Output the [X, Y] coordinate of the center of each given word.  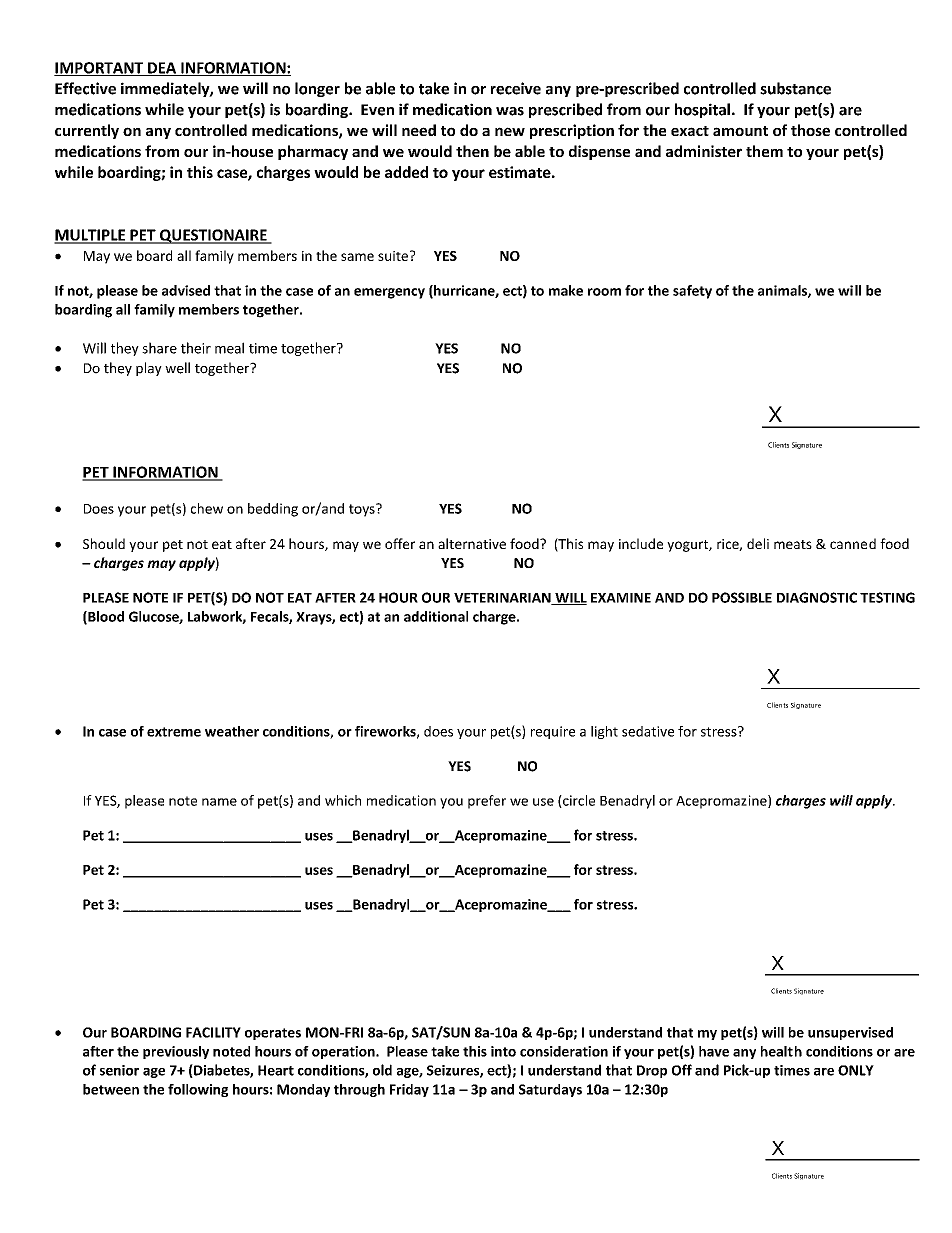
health [781, 1051]
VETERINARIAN [503, 599]
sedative [648, 731]
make [566, 290]
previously [176, 1052]
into [503, 1051]
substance [795, 88]
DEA [162, 69]
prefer [487, 802]
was [510, 111]
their [196, 348]
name [219, 802]
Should [104, 543]
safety [692, 292]
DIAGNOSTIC [817, 597]
